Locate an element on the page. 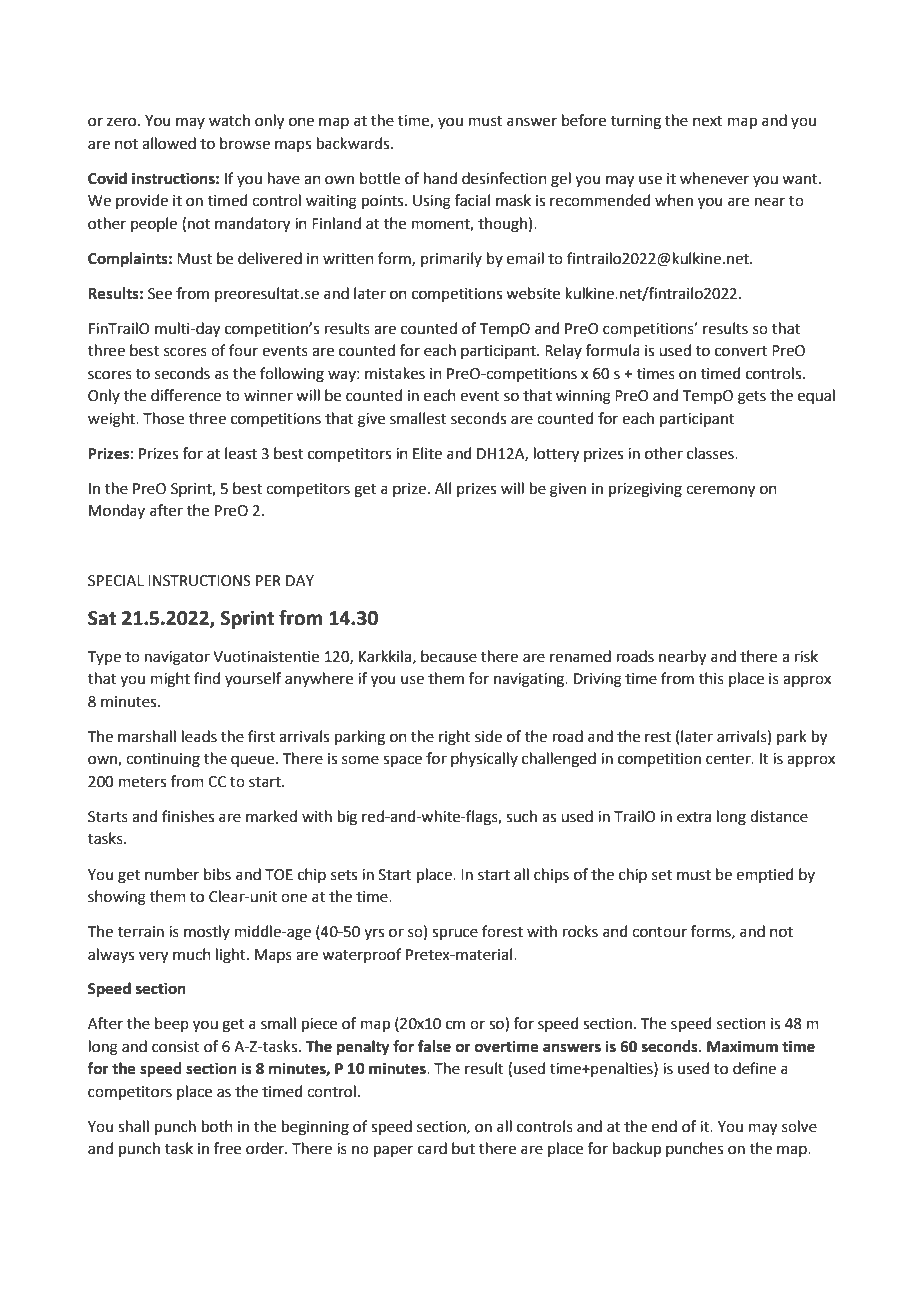 Image resolution: width=924 pixels, height=1308 pixels. solve is located at coordinates (799, 1126).
